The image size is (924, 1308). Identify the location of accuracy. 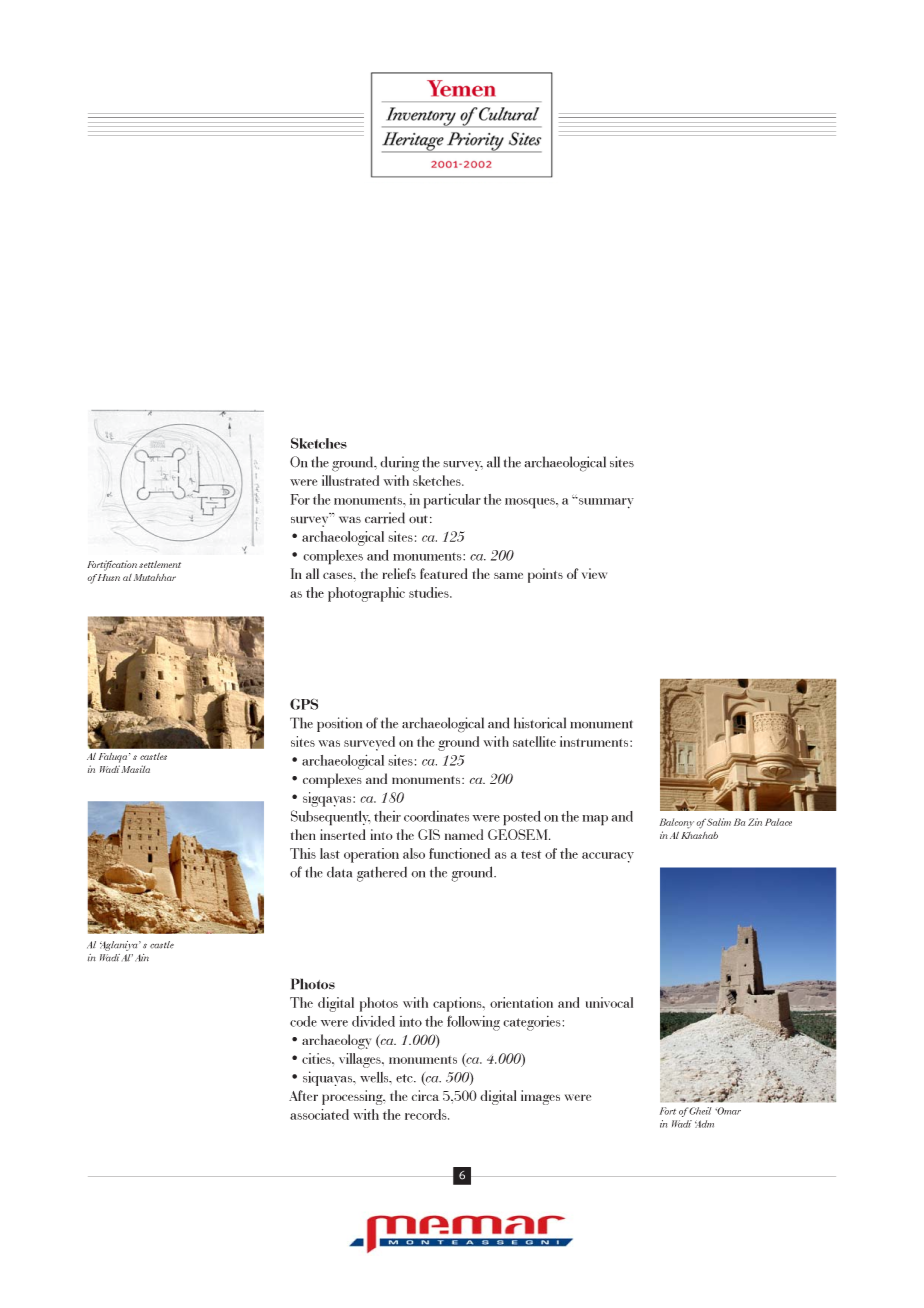
(608, 857).
